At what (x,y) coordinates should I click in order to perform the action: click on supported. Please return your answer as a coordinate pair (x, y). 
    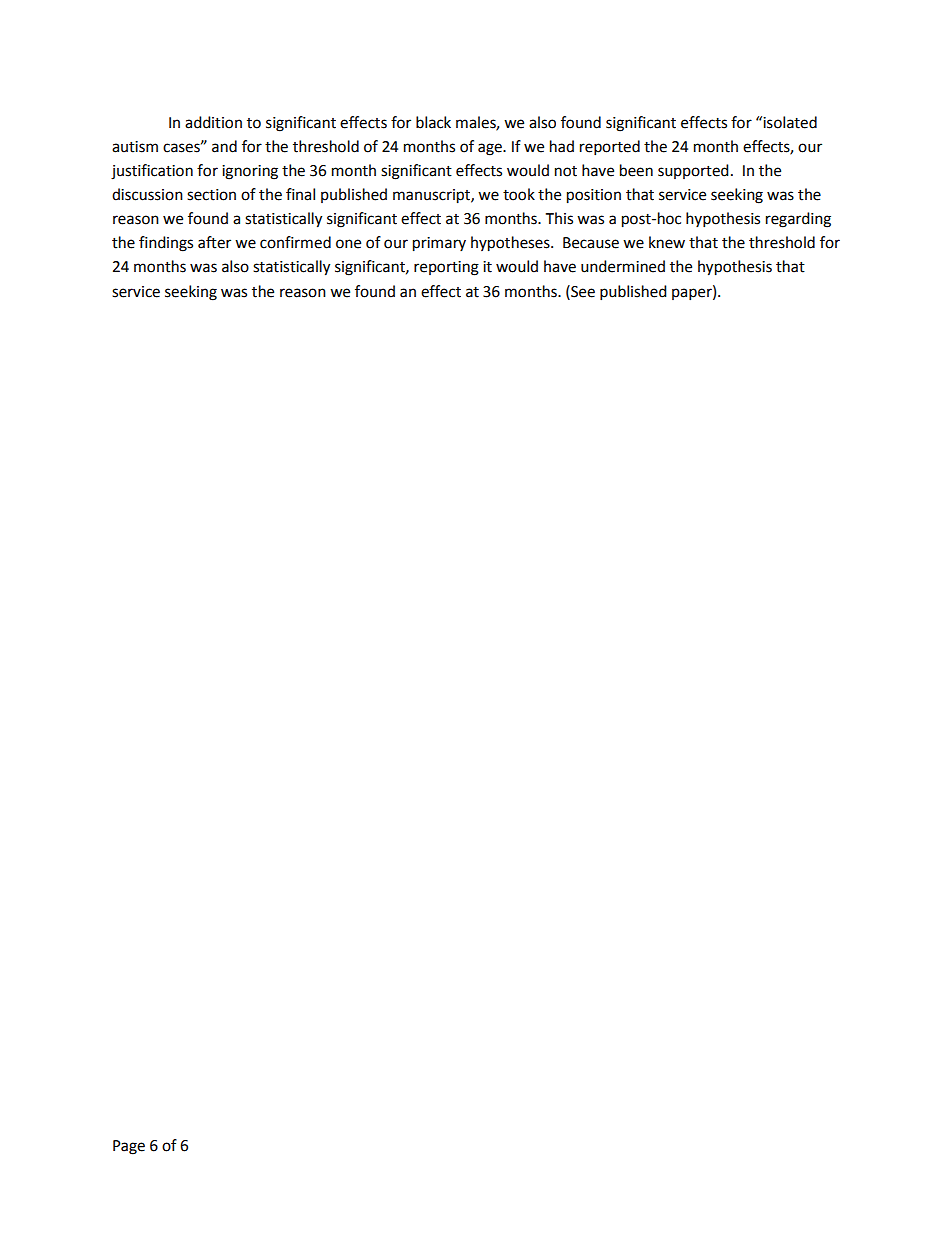
    Looking at the image, I should click on (693, 171).
